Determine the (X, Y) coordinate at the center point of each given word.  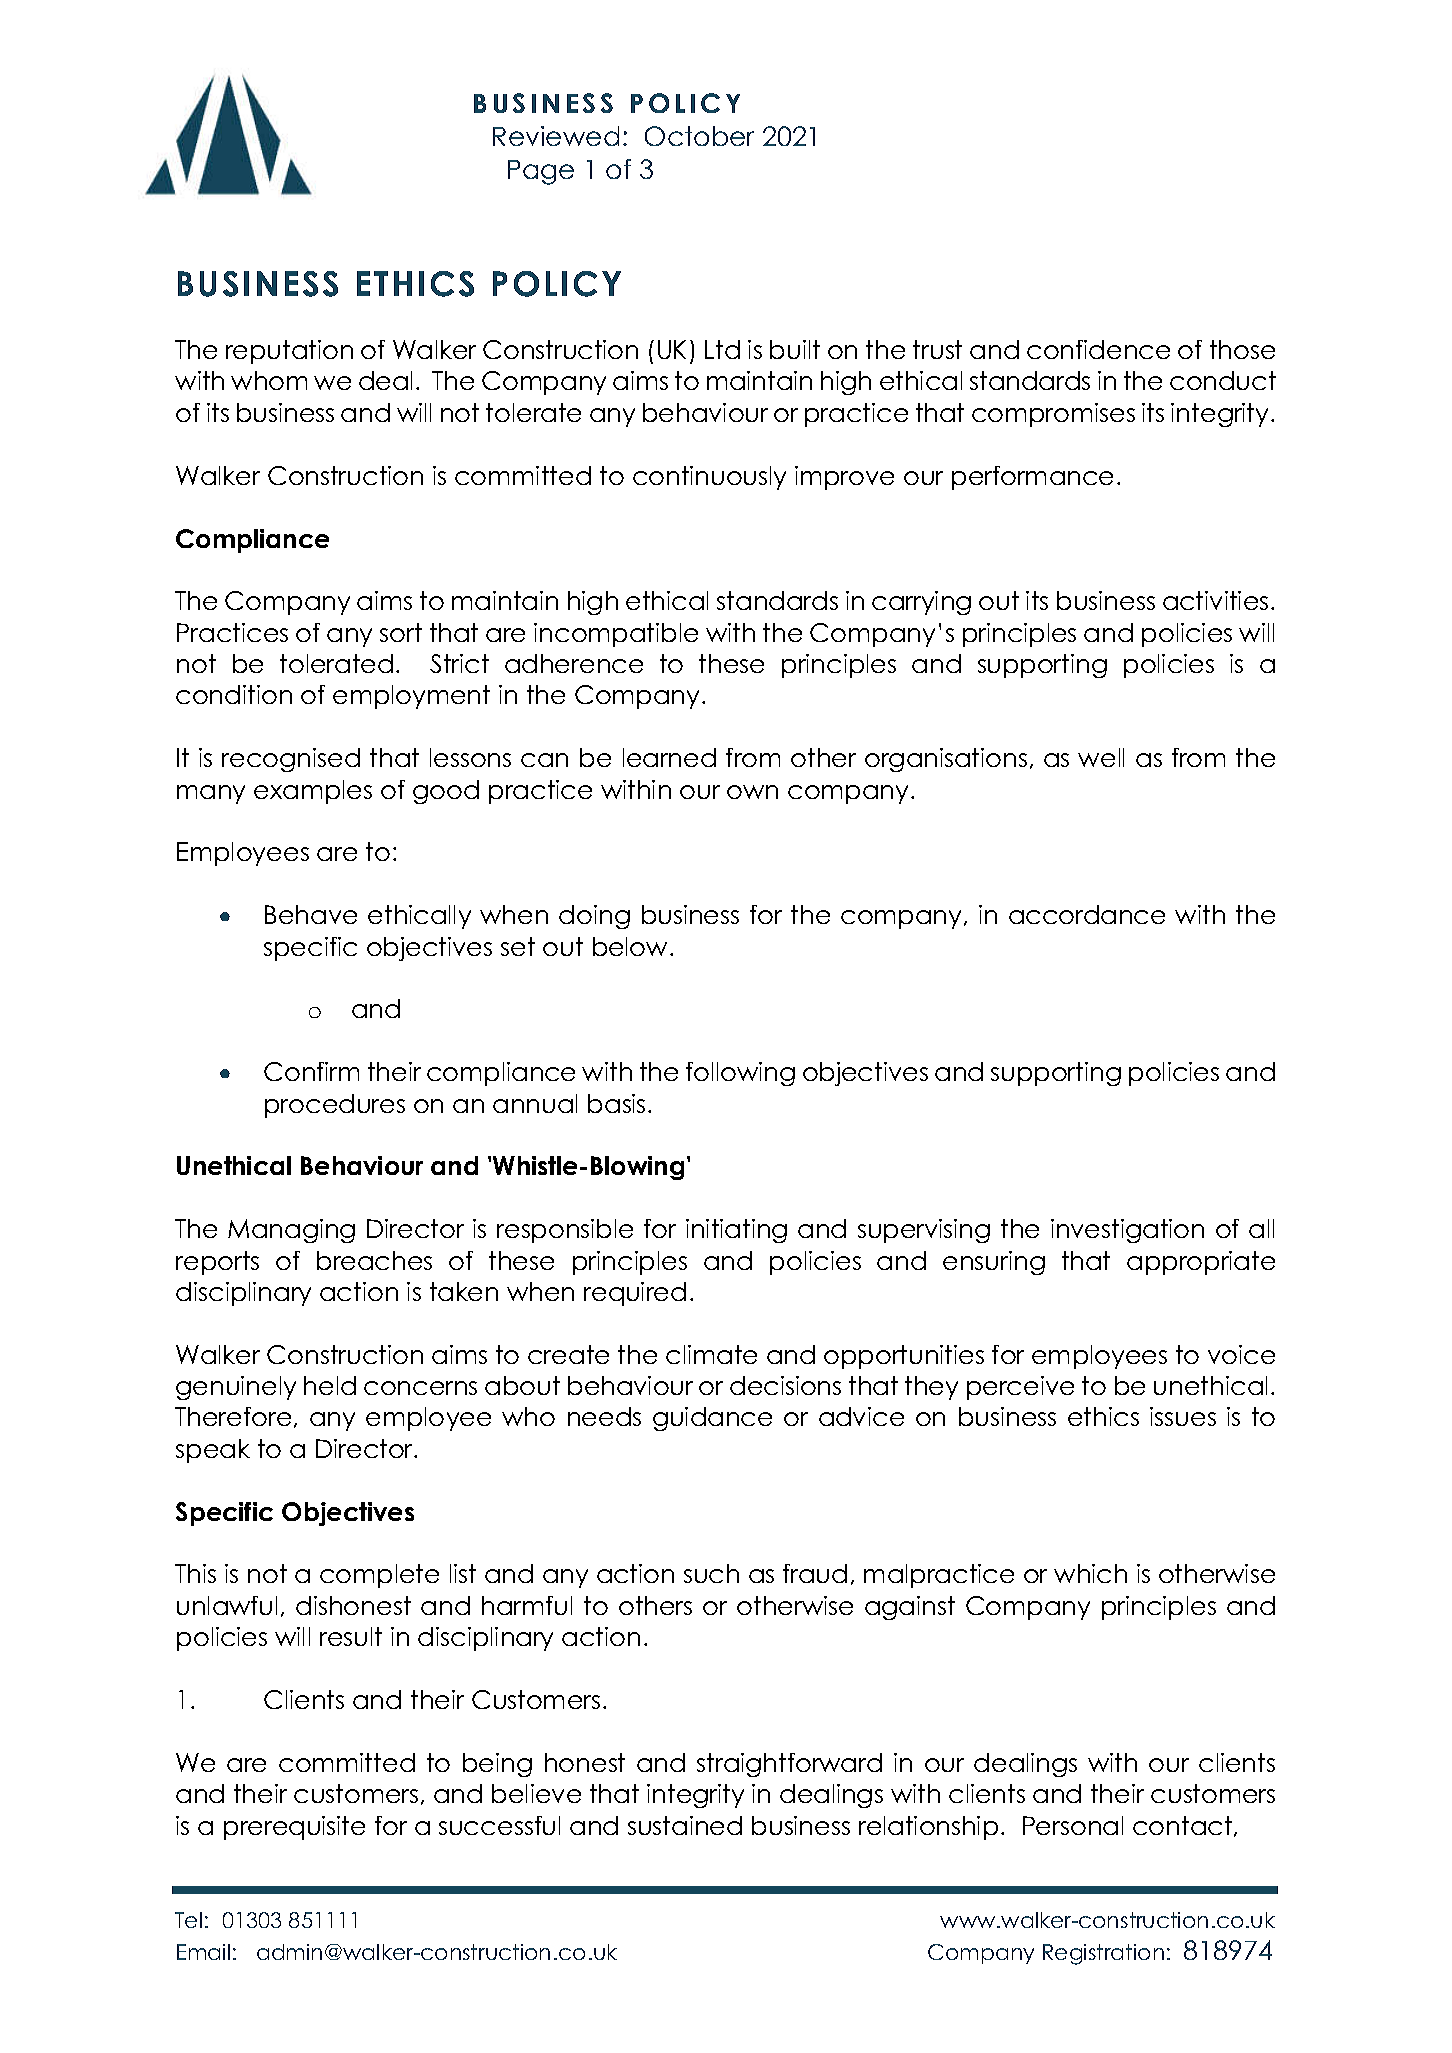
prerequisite (294, 1828)
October (699, 136)
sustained (685, 1825)
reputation (289, 352)
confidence (1098, 349)
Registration (1103, 1954)
